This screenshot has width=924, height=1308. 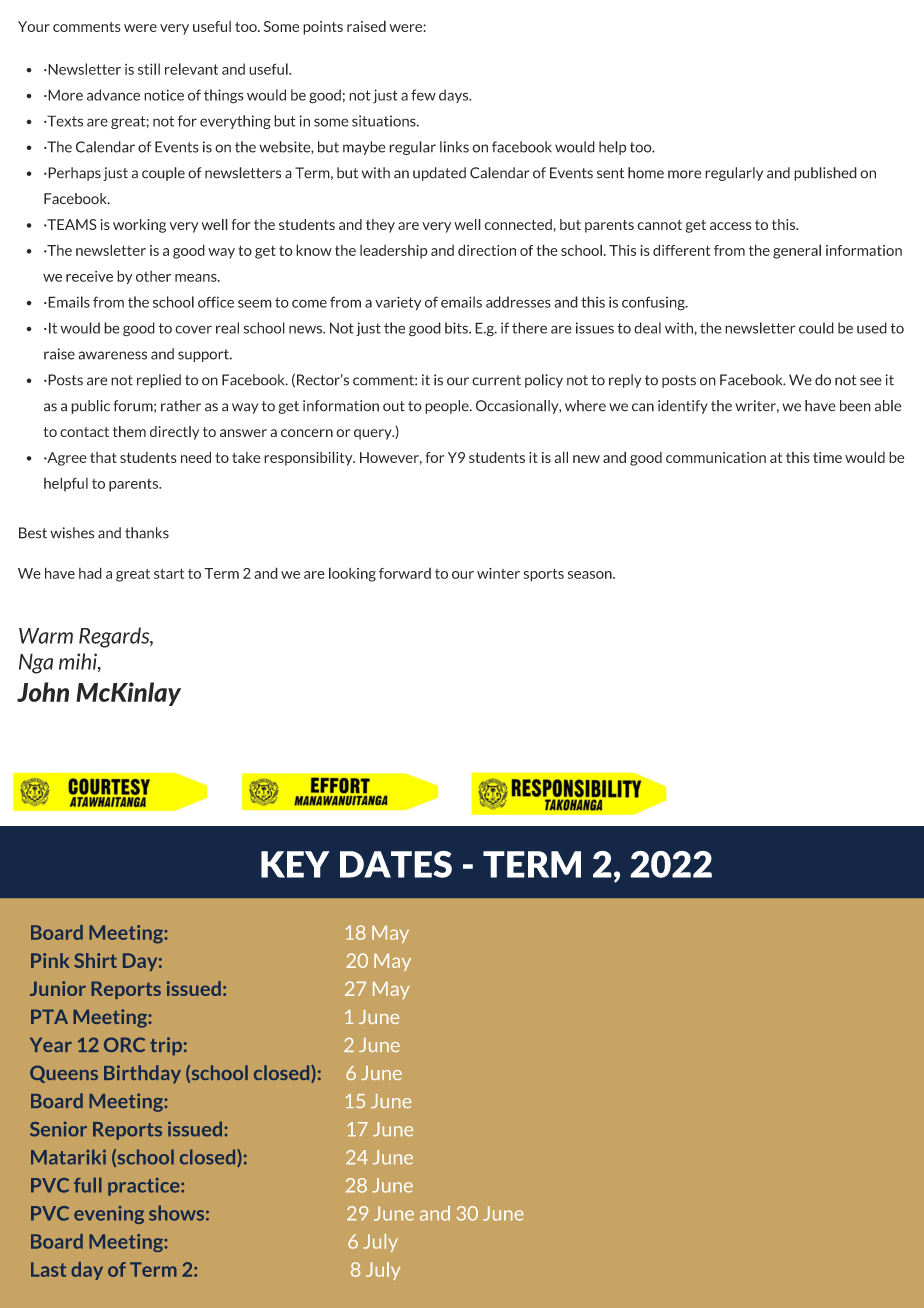 What do you see at coordinates (543, 575) in the screenshot?
I see `sports` at bounding box center [543, 575].
